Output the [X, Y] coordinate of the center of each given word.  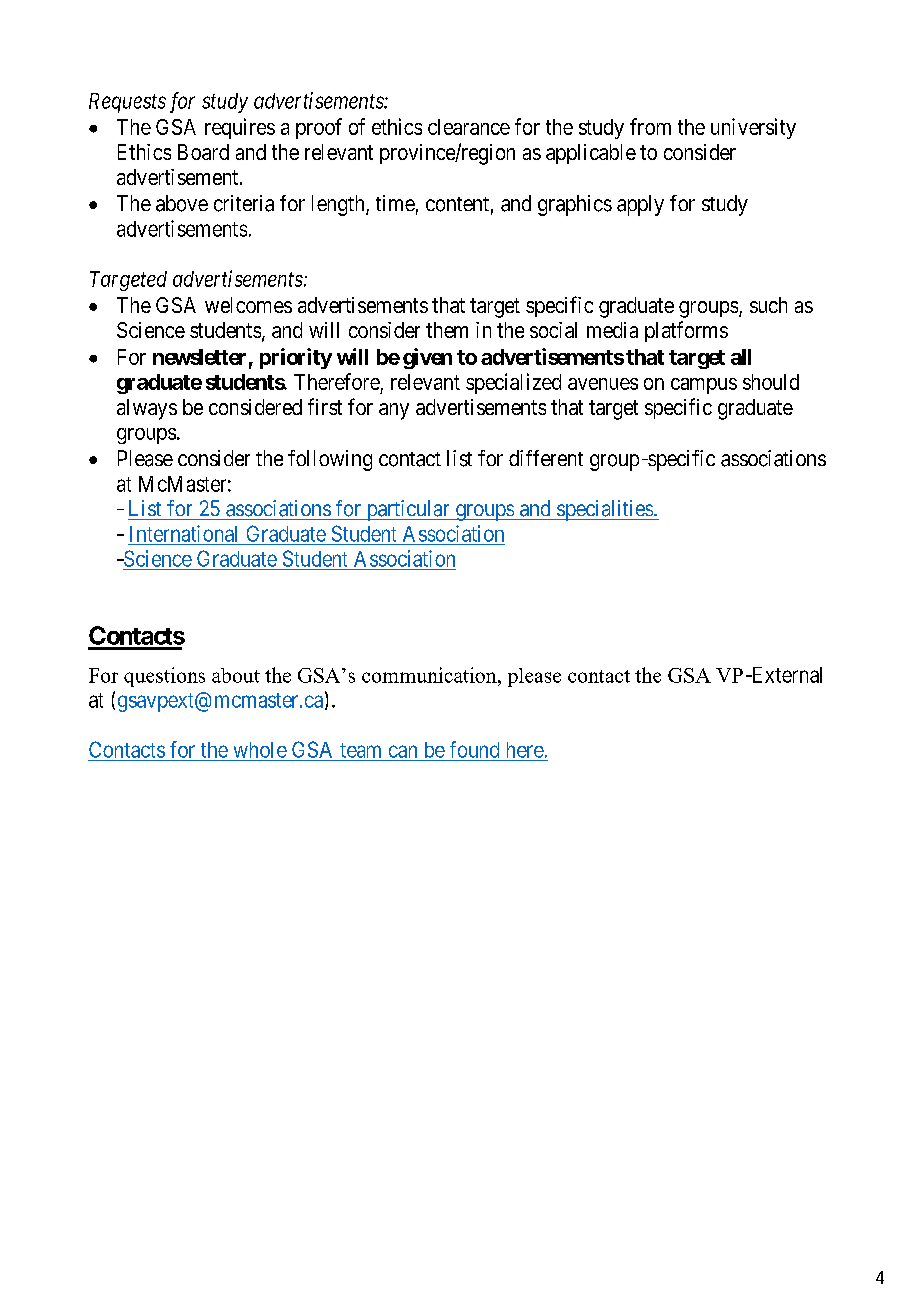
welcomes [248, 305]
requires [240, 128]
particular [408, 510]
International [183, 533]
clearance [469, 127]
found [474, 749]
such [768, 305]
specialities [604, 510]
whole [260, 750]
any [394, 411]
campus [704, 386]
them [447, 330]
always [147, 409]
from [650, 126]
